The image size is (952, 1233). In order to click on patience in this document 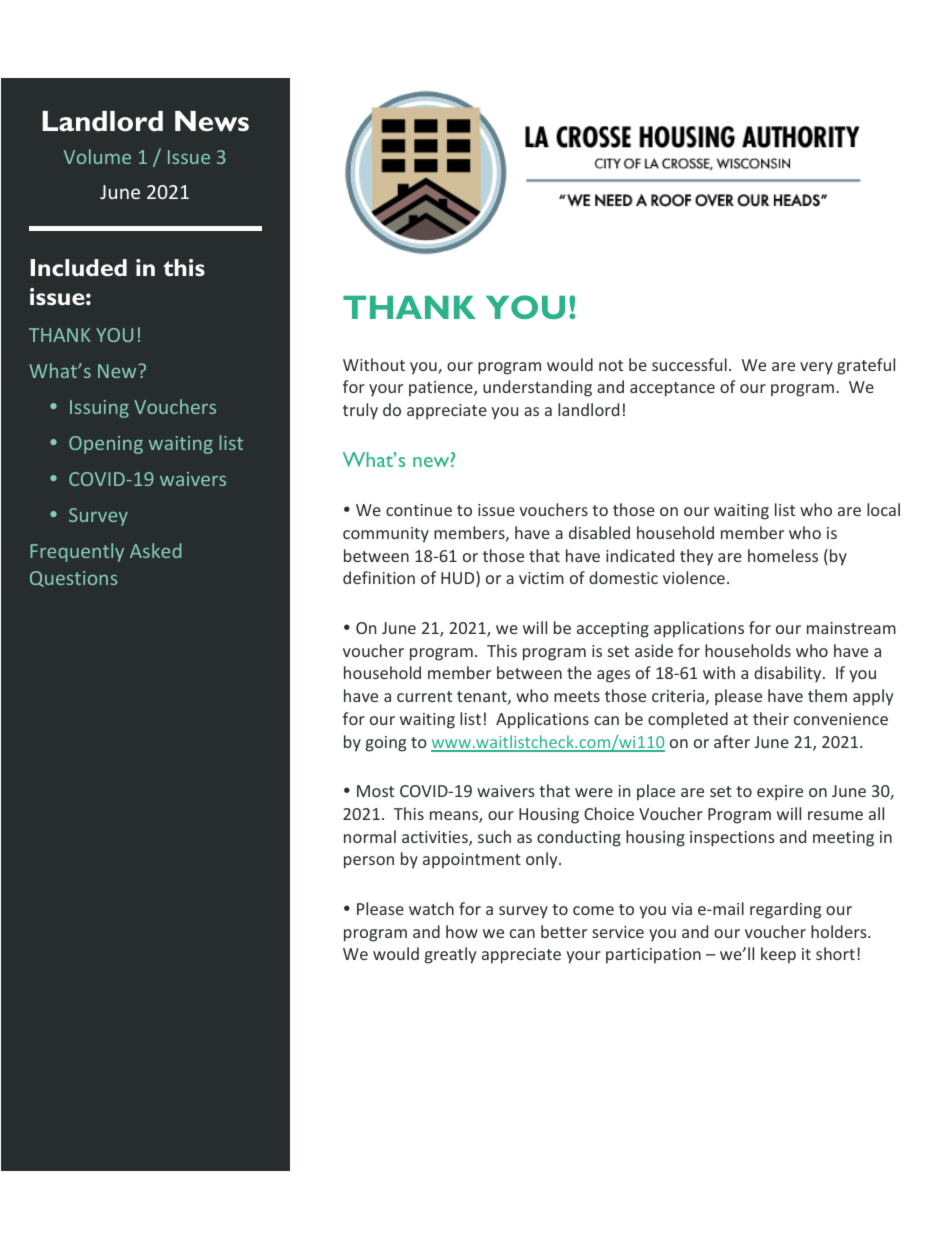, I will do `click(442, 389)`.
